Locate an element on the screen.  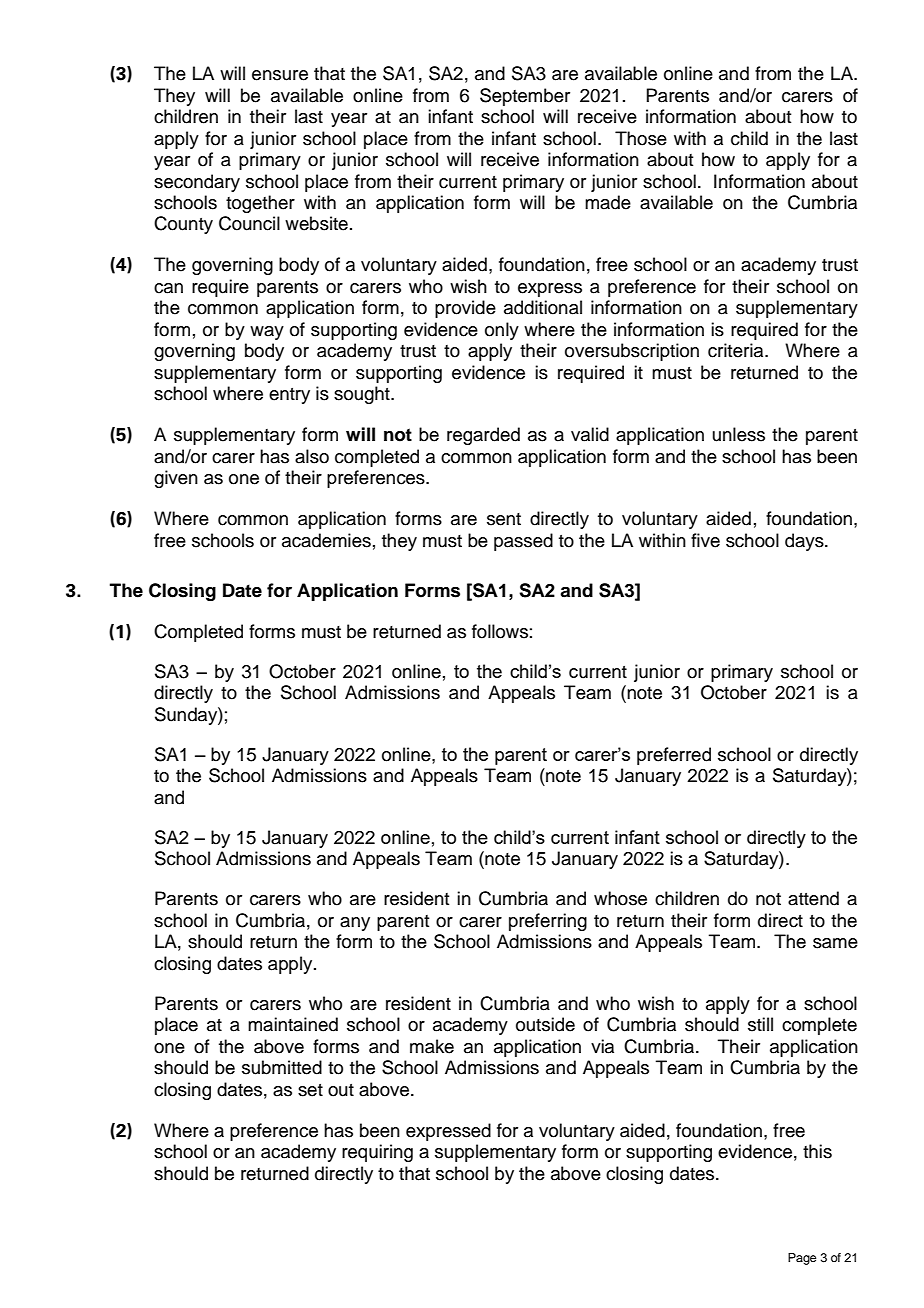
Those is located at coordinates (641, 138).
